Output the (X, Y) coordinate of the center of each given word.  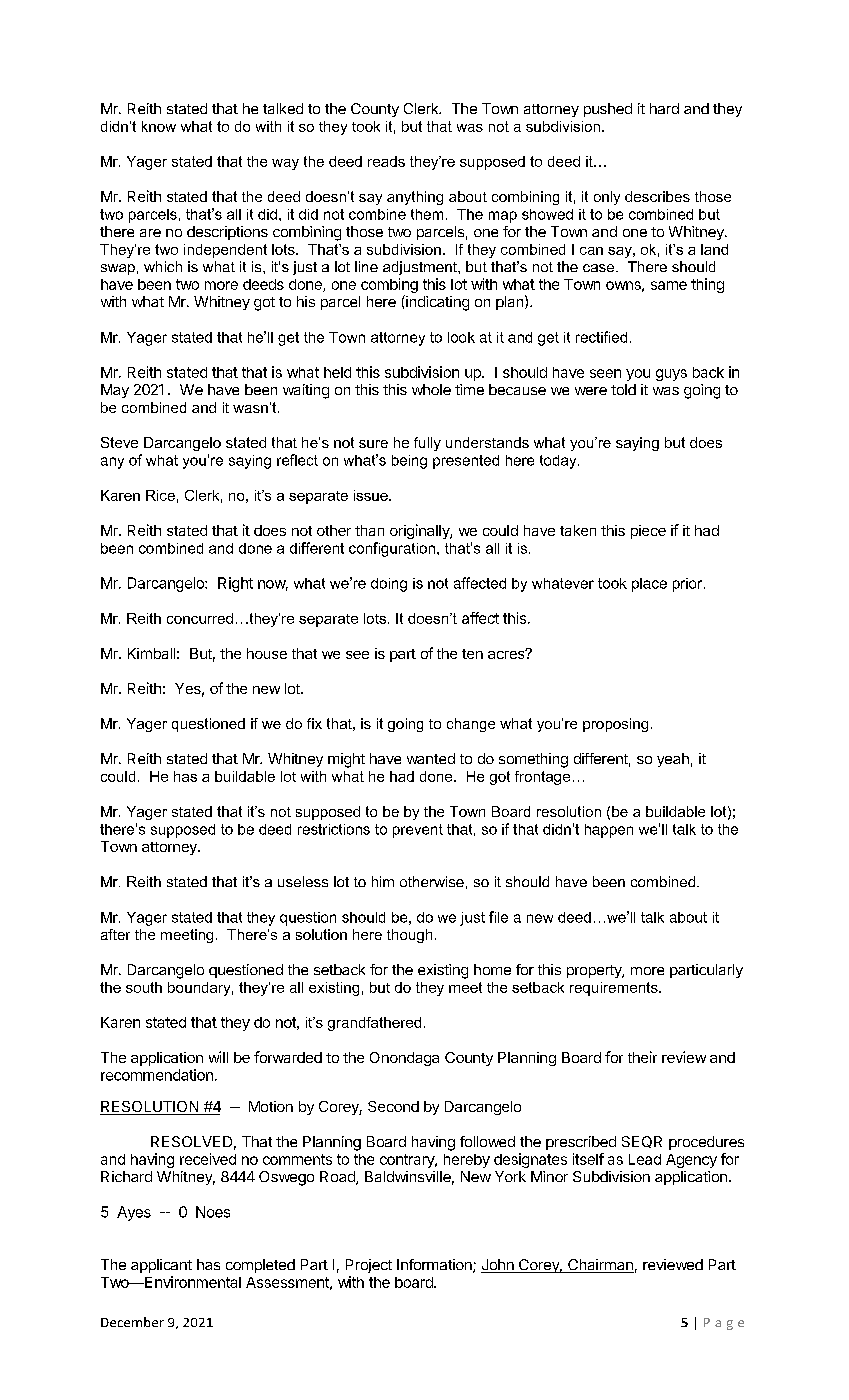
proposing (615, 725)
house (267, 653)
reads (386, 161)
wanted (431, 758)
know (159, 126)
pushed (608, 110)
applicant (161, 1266)
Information (435, 1266)
